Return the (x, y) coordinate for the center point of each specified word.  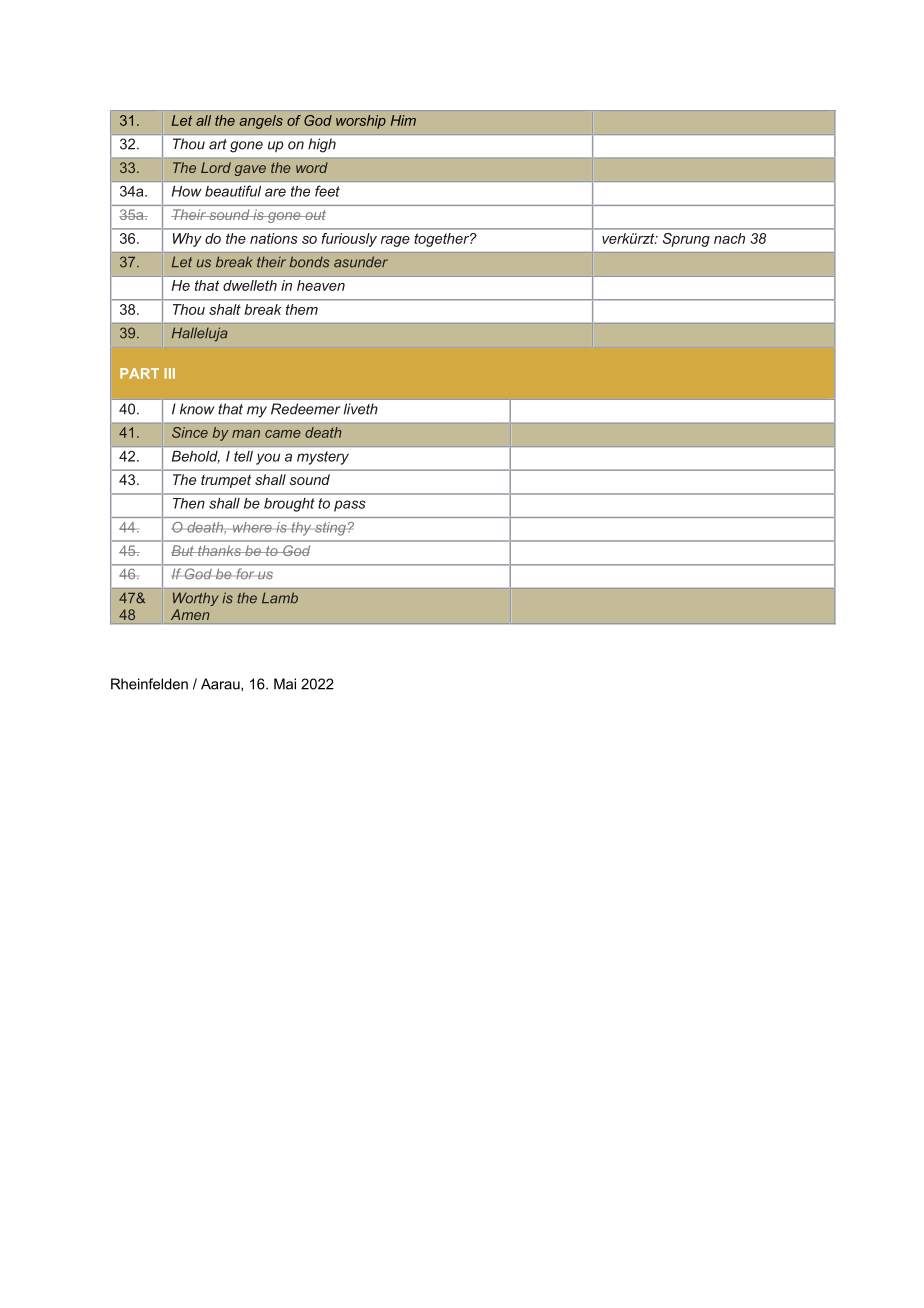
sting (330, 529)
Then (188, 503)
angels (261, 122)
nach (729, 238)
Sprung (686, 240)
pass (350, 506)
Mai (285, 684)
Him (403, 120)
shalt (225, 309)
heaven (321, 285)
